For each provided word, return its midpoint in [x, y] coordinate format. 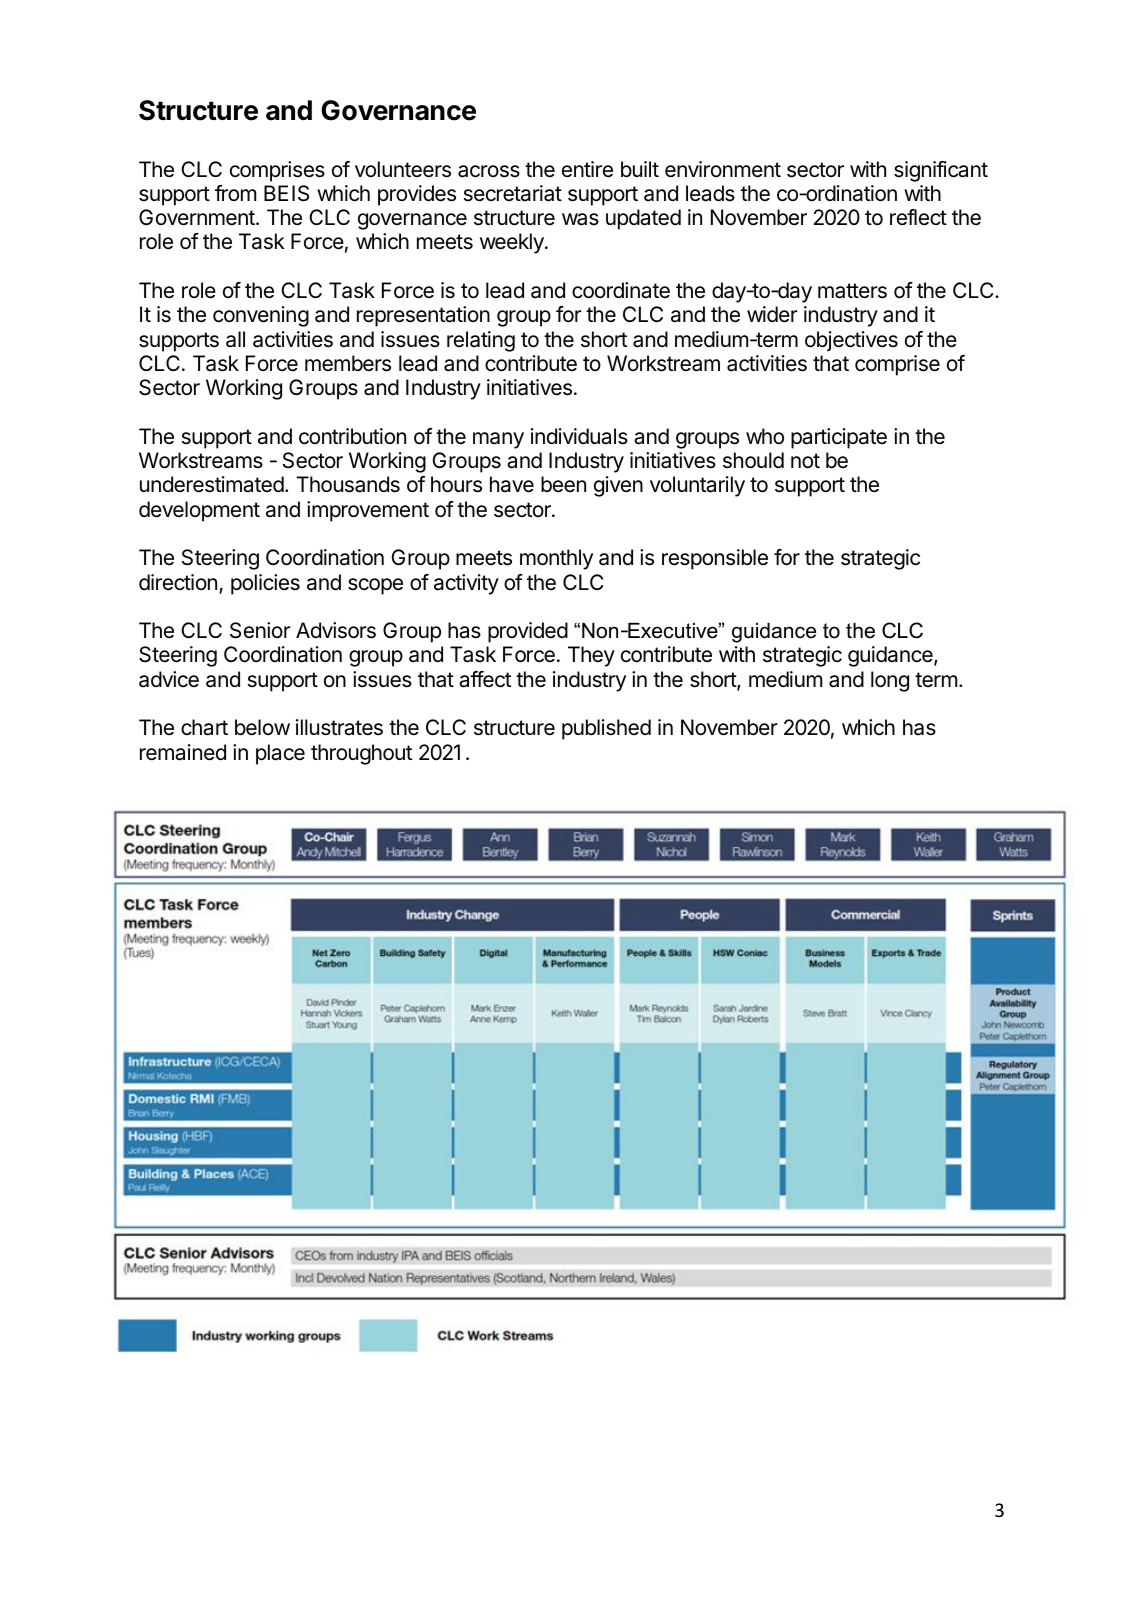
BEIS [286, 193]
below [262, 727]
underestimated [212, 484]
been [563, 484]
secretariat [513, 193]
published [606, 729]
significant [941, 171]
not [805, 460]
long [890, 681]
